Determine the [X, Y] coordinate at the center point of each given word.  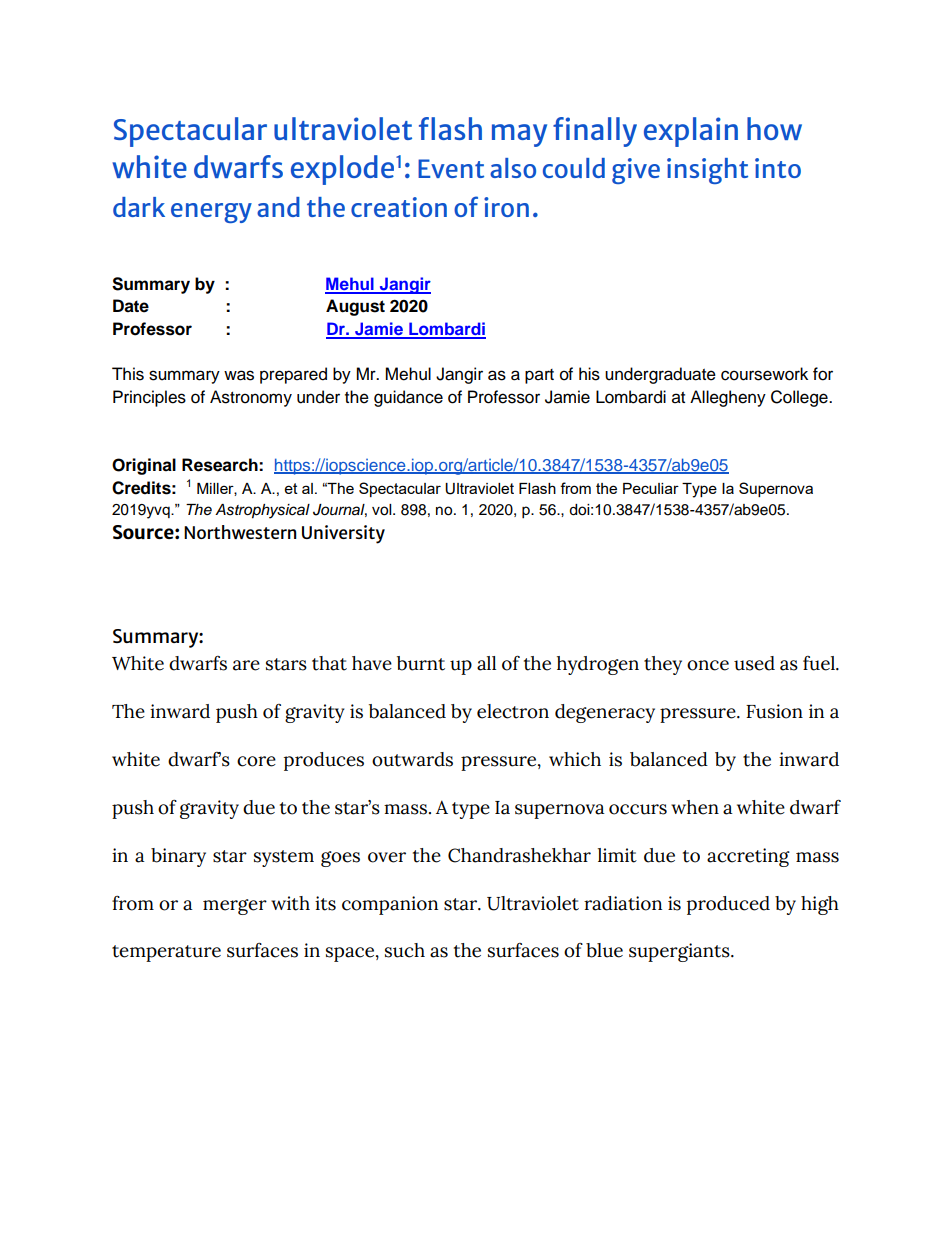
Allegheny [728, 398]
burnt [421, 663]
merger [235, 907]
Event [451, 168]
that [329, 663]
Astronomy [251, 398]
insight [707, 171]
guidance [408, 398]
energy [211, 213]
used [754, 663]
